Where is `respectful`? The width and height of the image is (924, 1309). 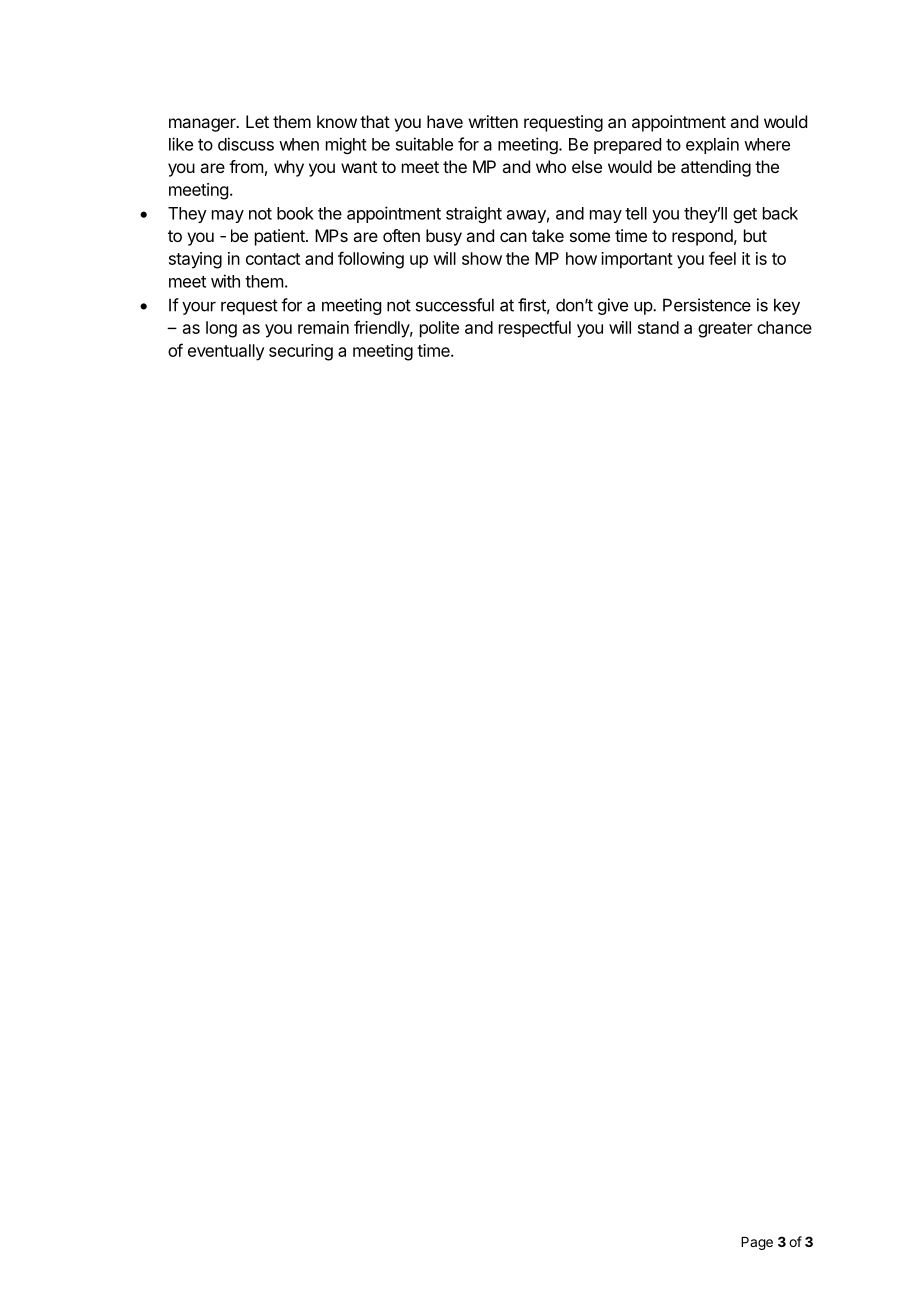
respectful is located at coordinates (535, 329).
